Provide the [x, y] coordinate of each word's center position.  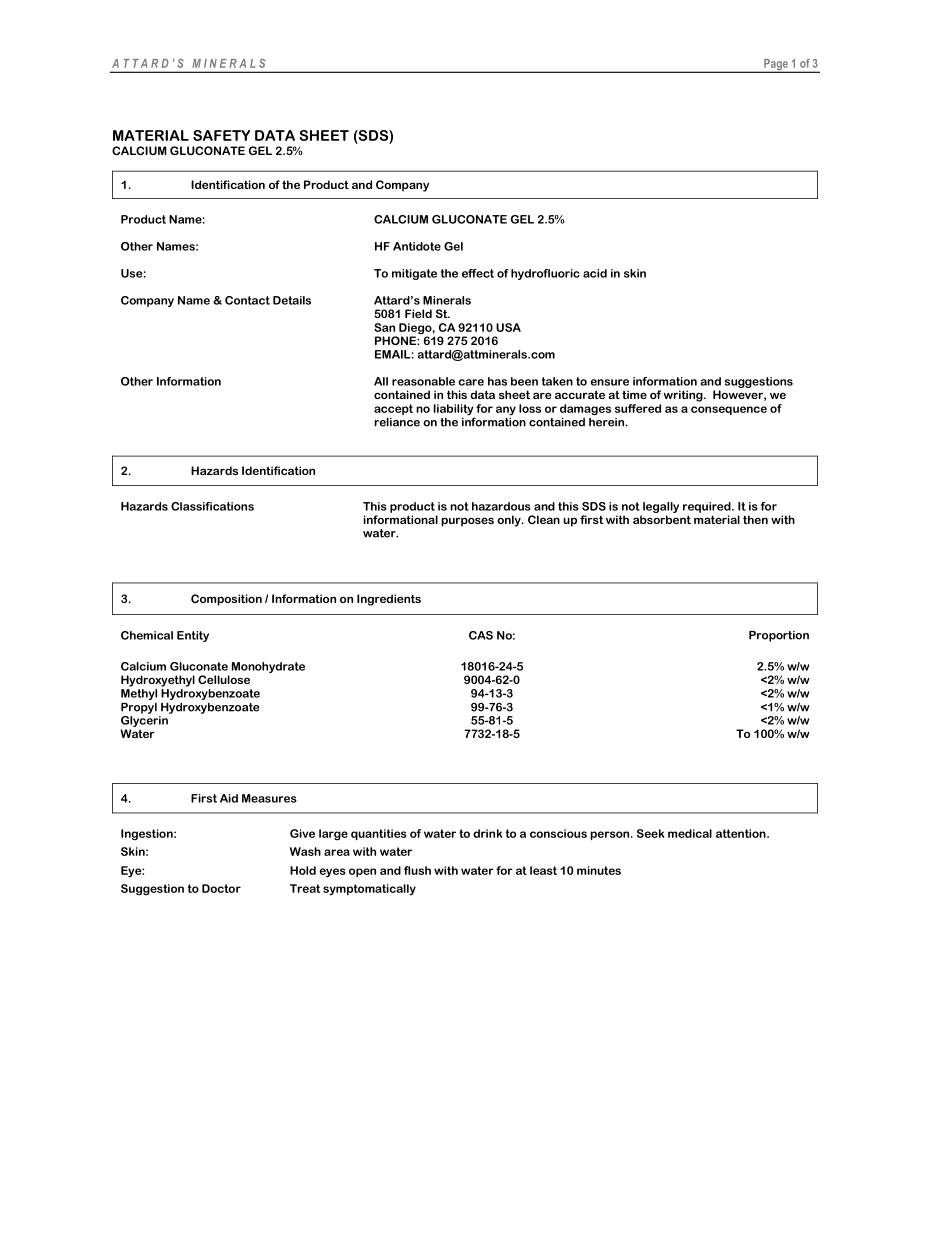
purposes [467, 522]
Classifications [212, 506]
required [708, 507]
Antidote [417, 246]
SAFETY [221, 135]
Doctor [221, 888]
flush [417, 870]
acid [595, 273]
